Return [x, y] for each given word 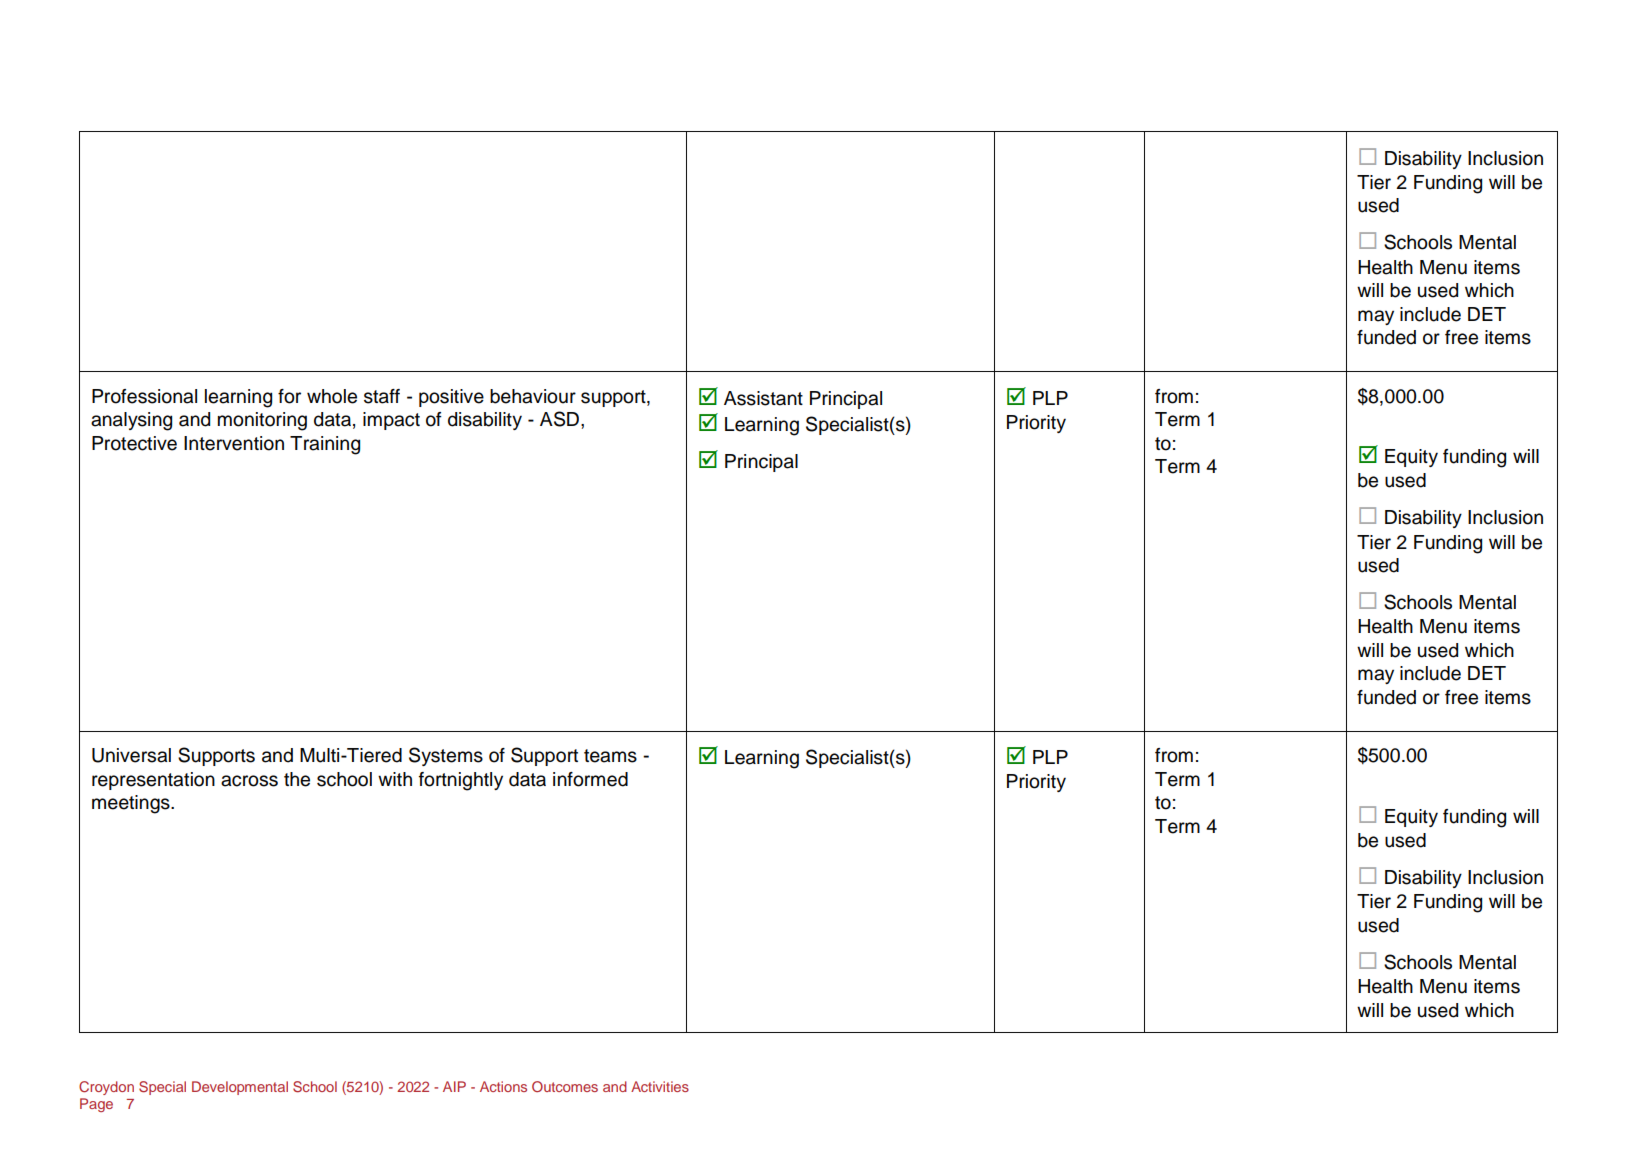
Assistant [763, 398]
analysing [131, 421]
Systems [446, 756]
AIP [454, 1086]
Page [96, 1105]
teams [610, 756]
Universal [131, 755]
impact [391, 421]
